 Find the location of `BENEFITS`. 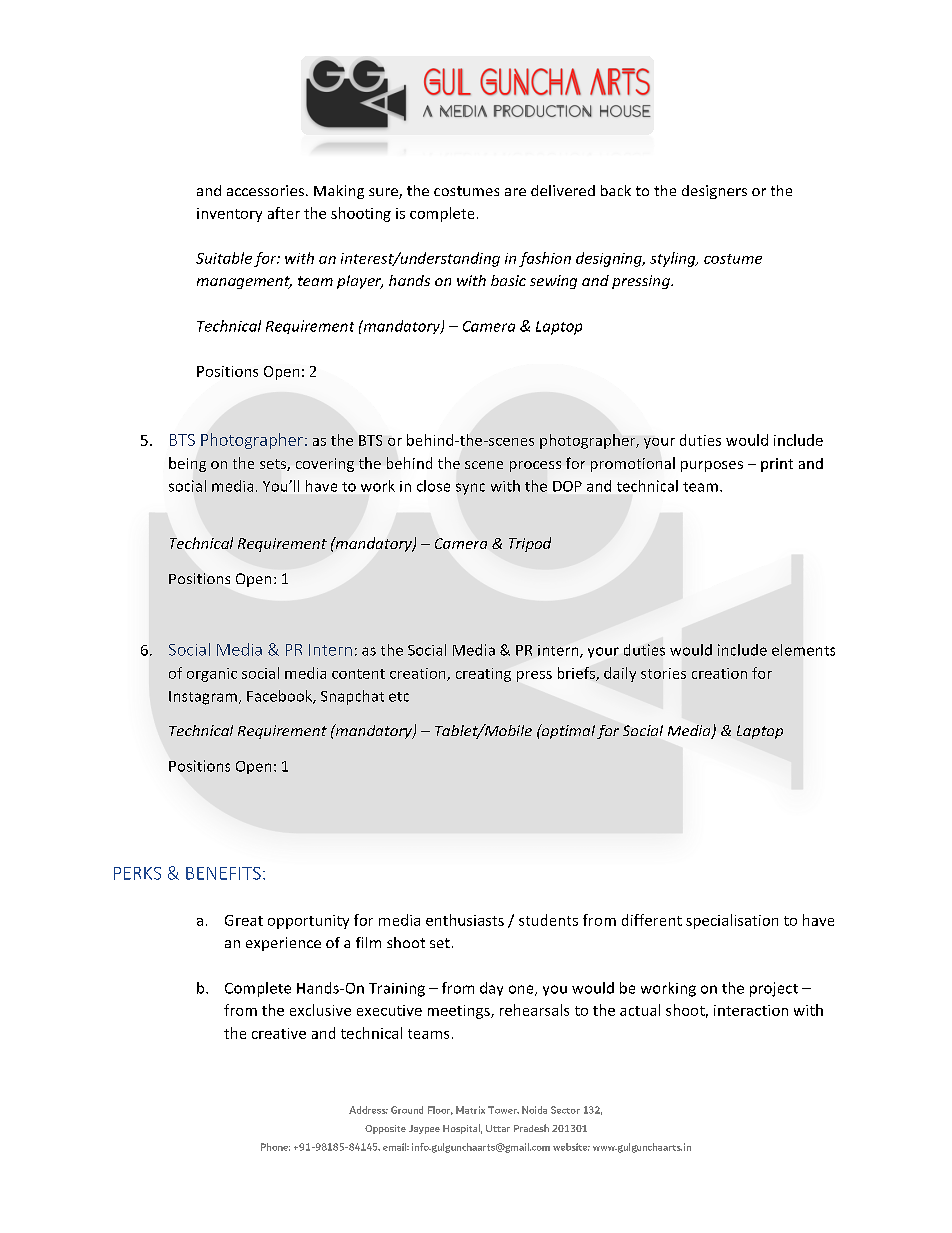

BENEFITS is located at coordinates (223, 873).
